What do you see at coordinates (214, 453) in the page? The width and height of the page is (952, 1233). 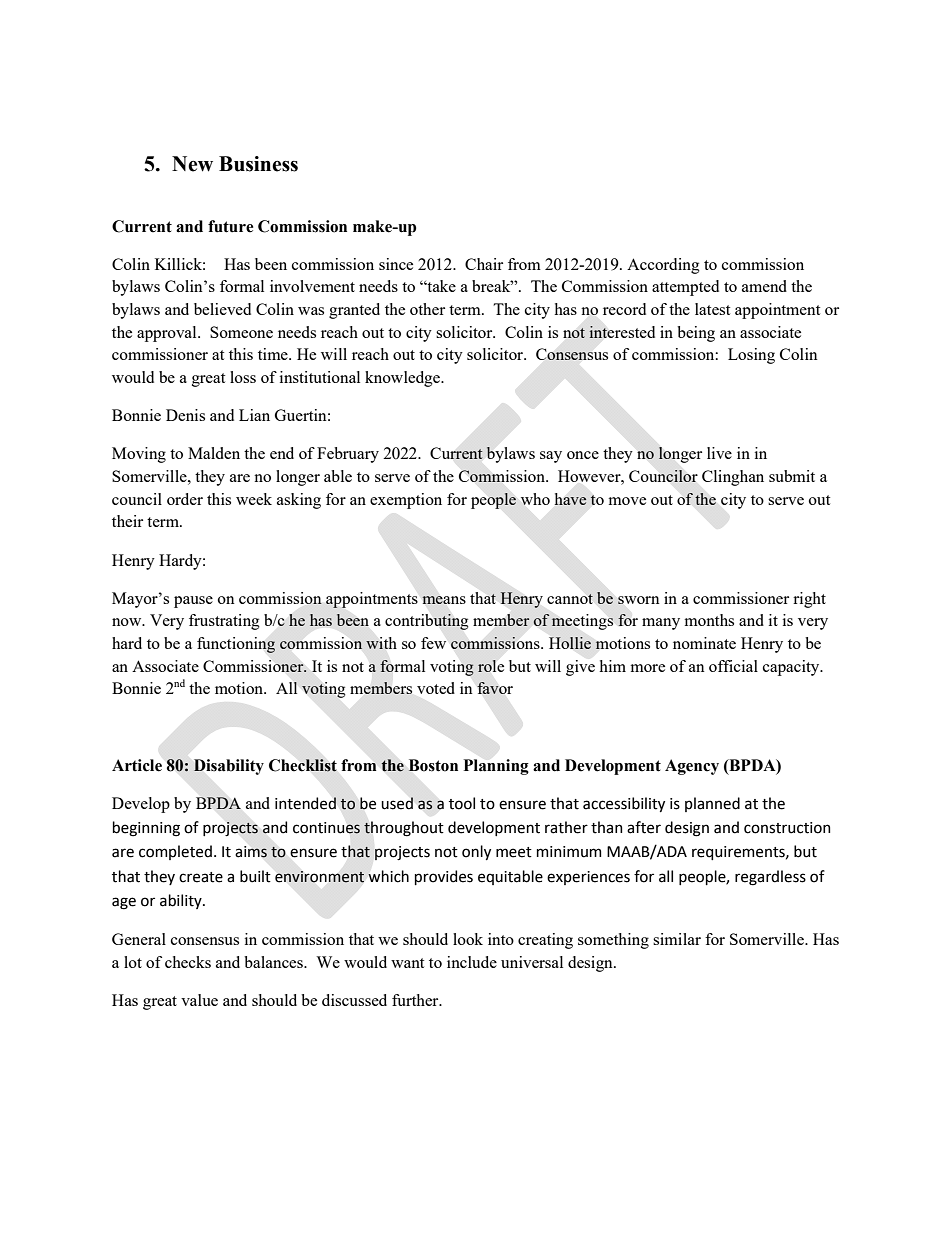 I see `Malden` at bounding box center [214, 453].
